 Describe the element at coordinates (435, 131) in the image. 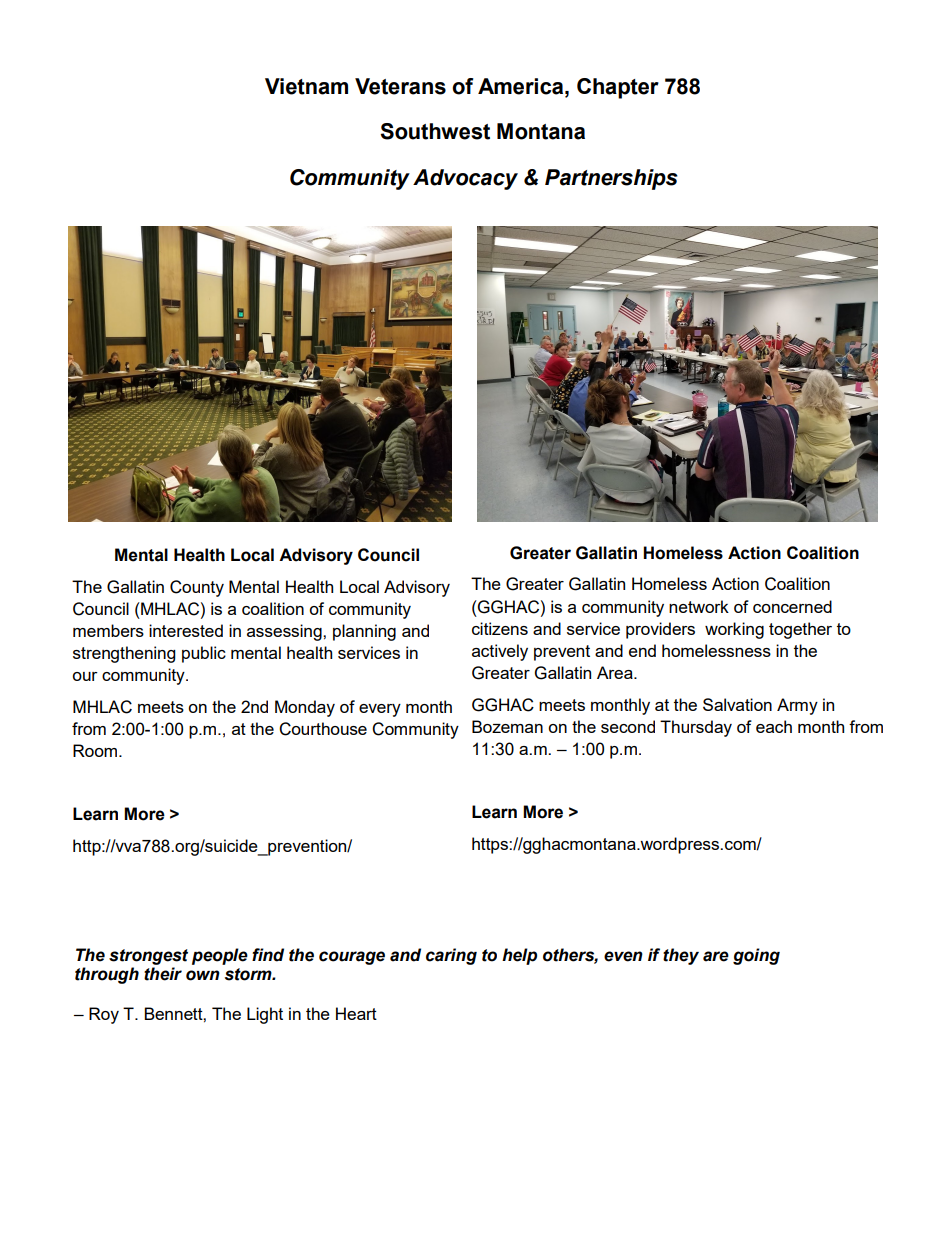

I see `Southwest` at that location.
